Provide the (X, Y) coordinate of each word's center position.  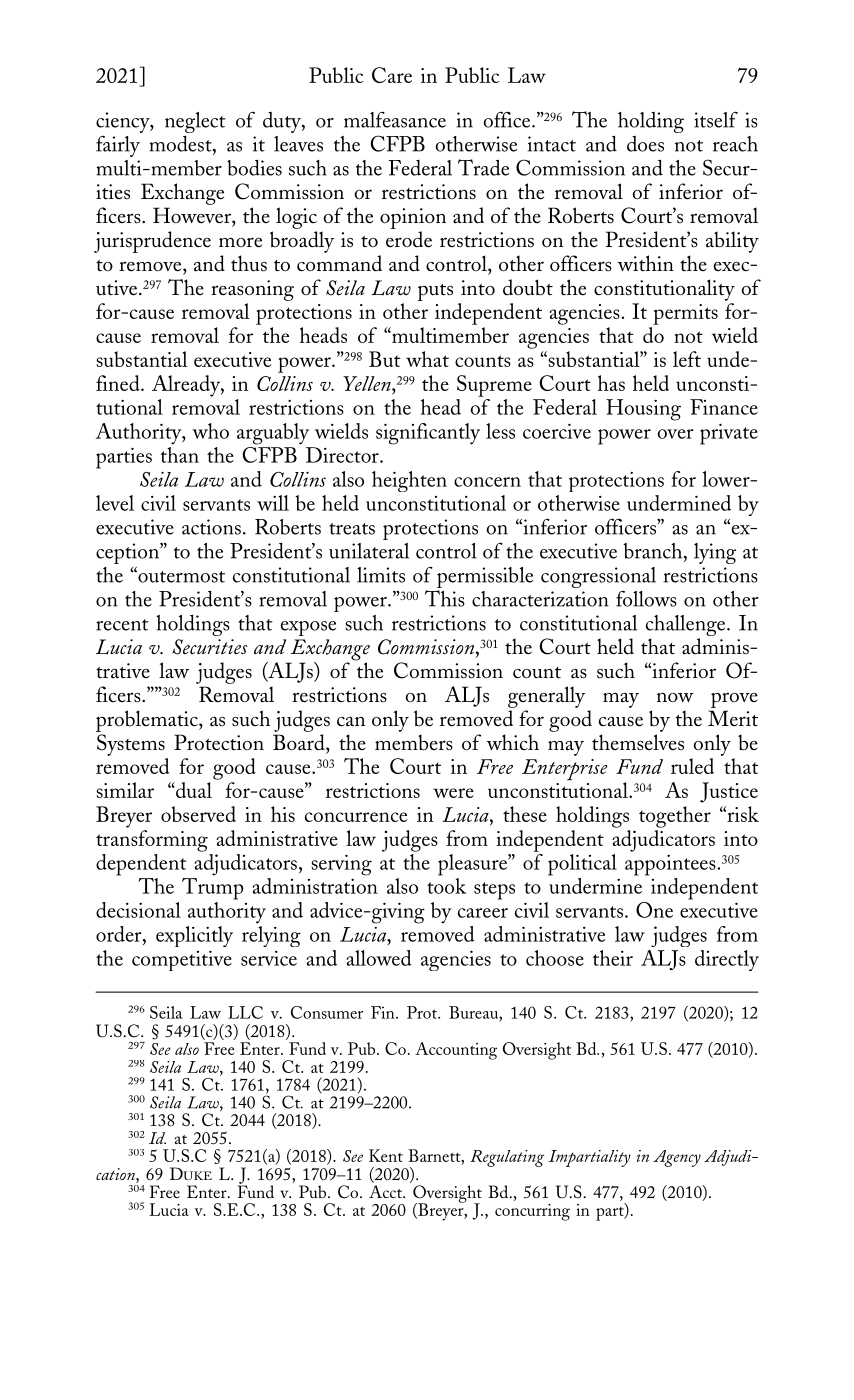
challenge (687, 625)
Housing (643, 410)
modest (181, 144)
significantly (428, 434)
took (446, 886)
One (654, 910)
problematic (148, 721)
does (645, 144)
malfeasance (395, 119)
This (445, 598)
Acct (387, 1191)
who (210, 431)
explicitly (194, 936)
